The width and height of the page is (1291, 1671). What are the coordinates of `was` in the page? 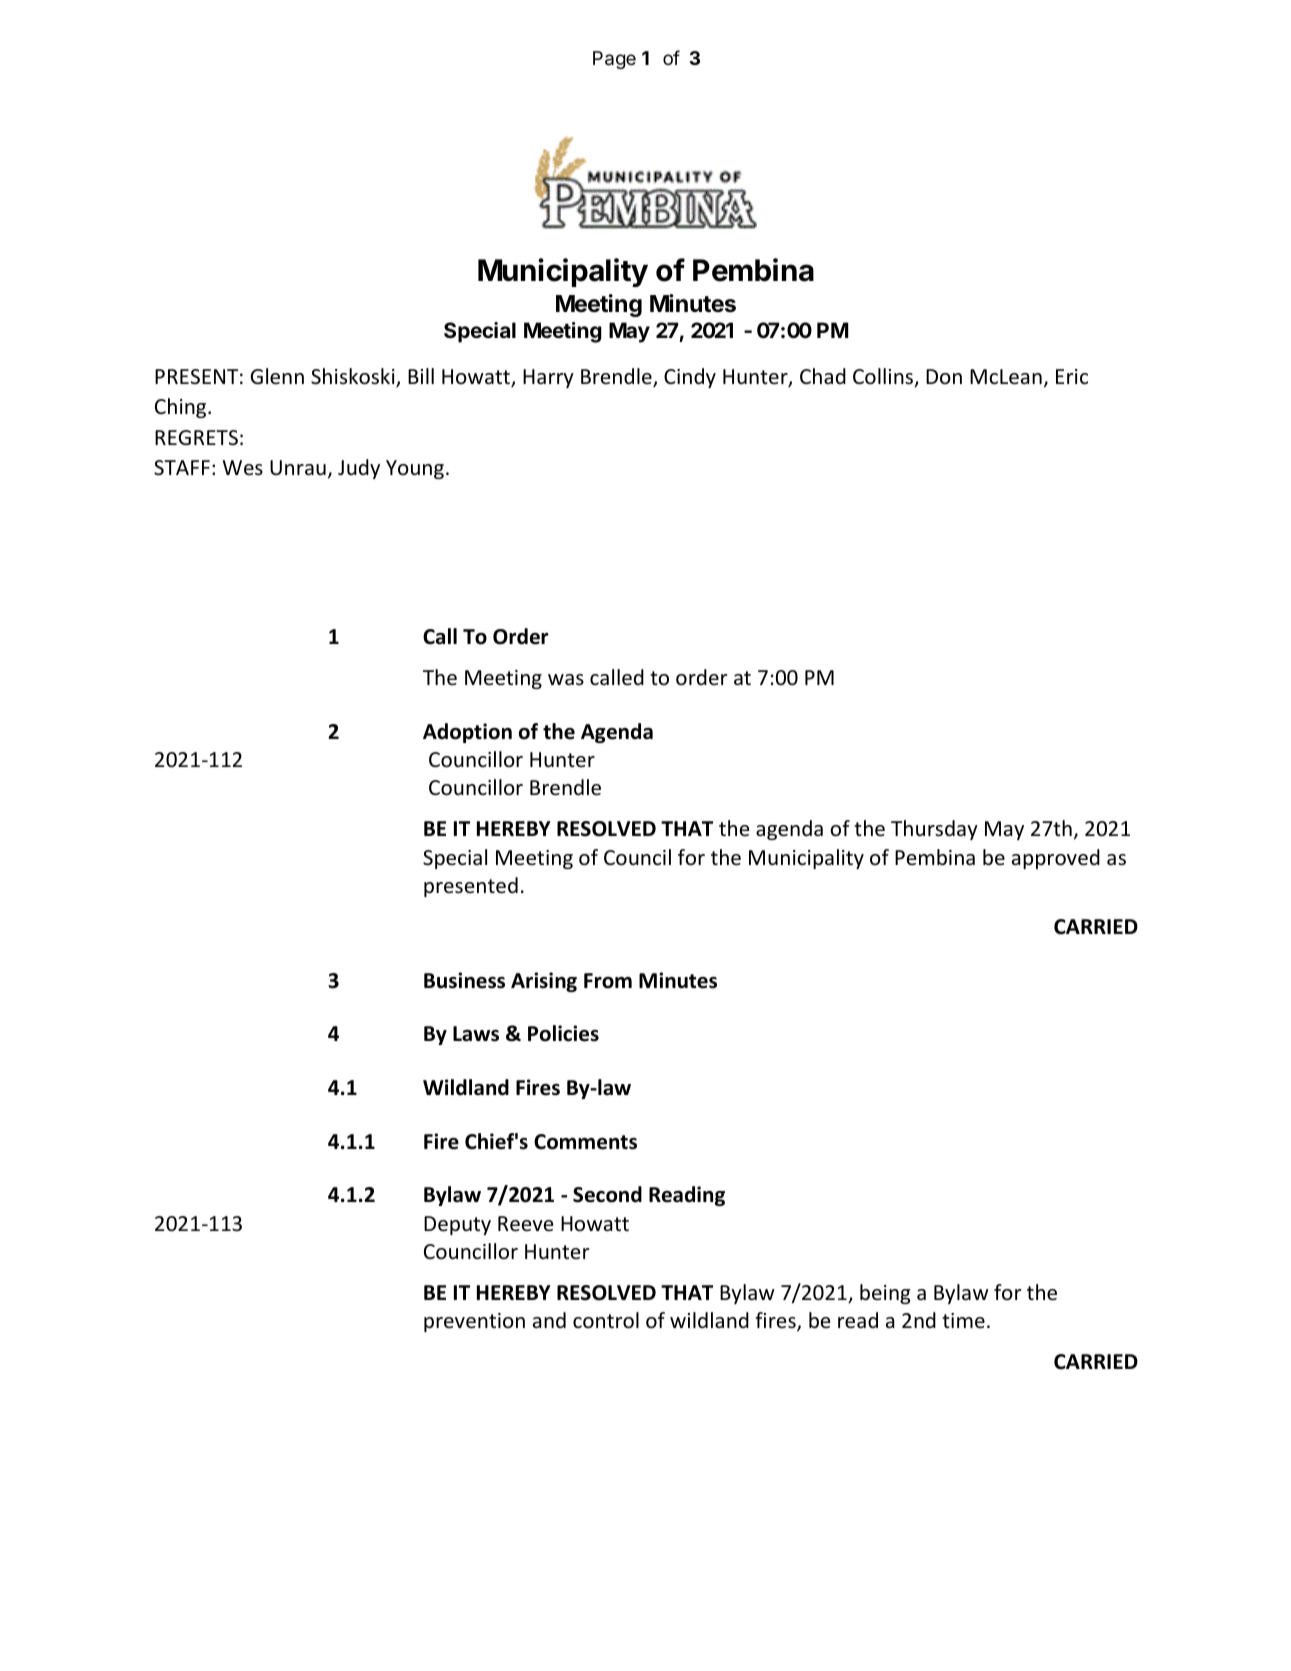 It's located at (566, 679).
